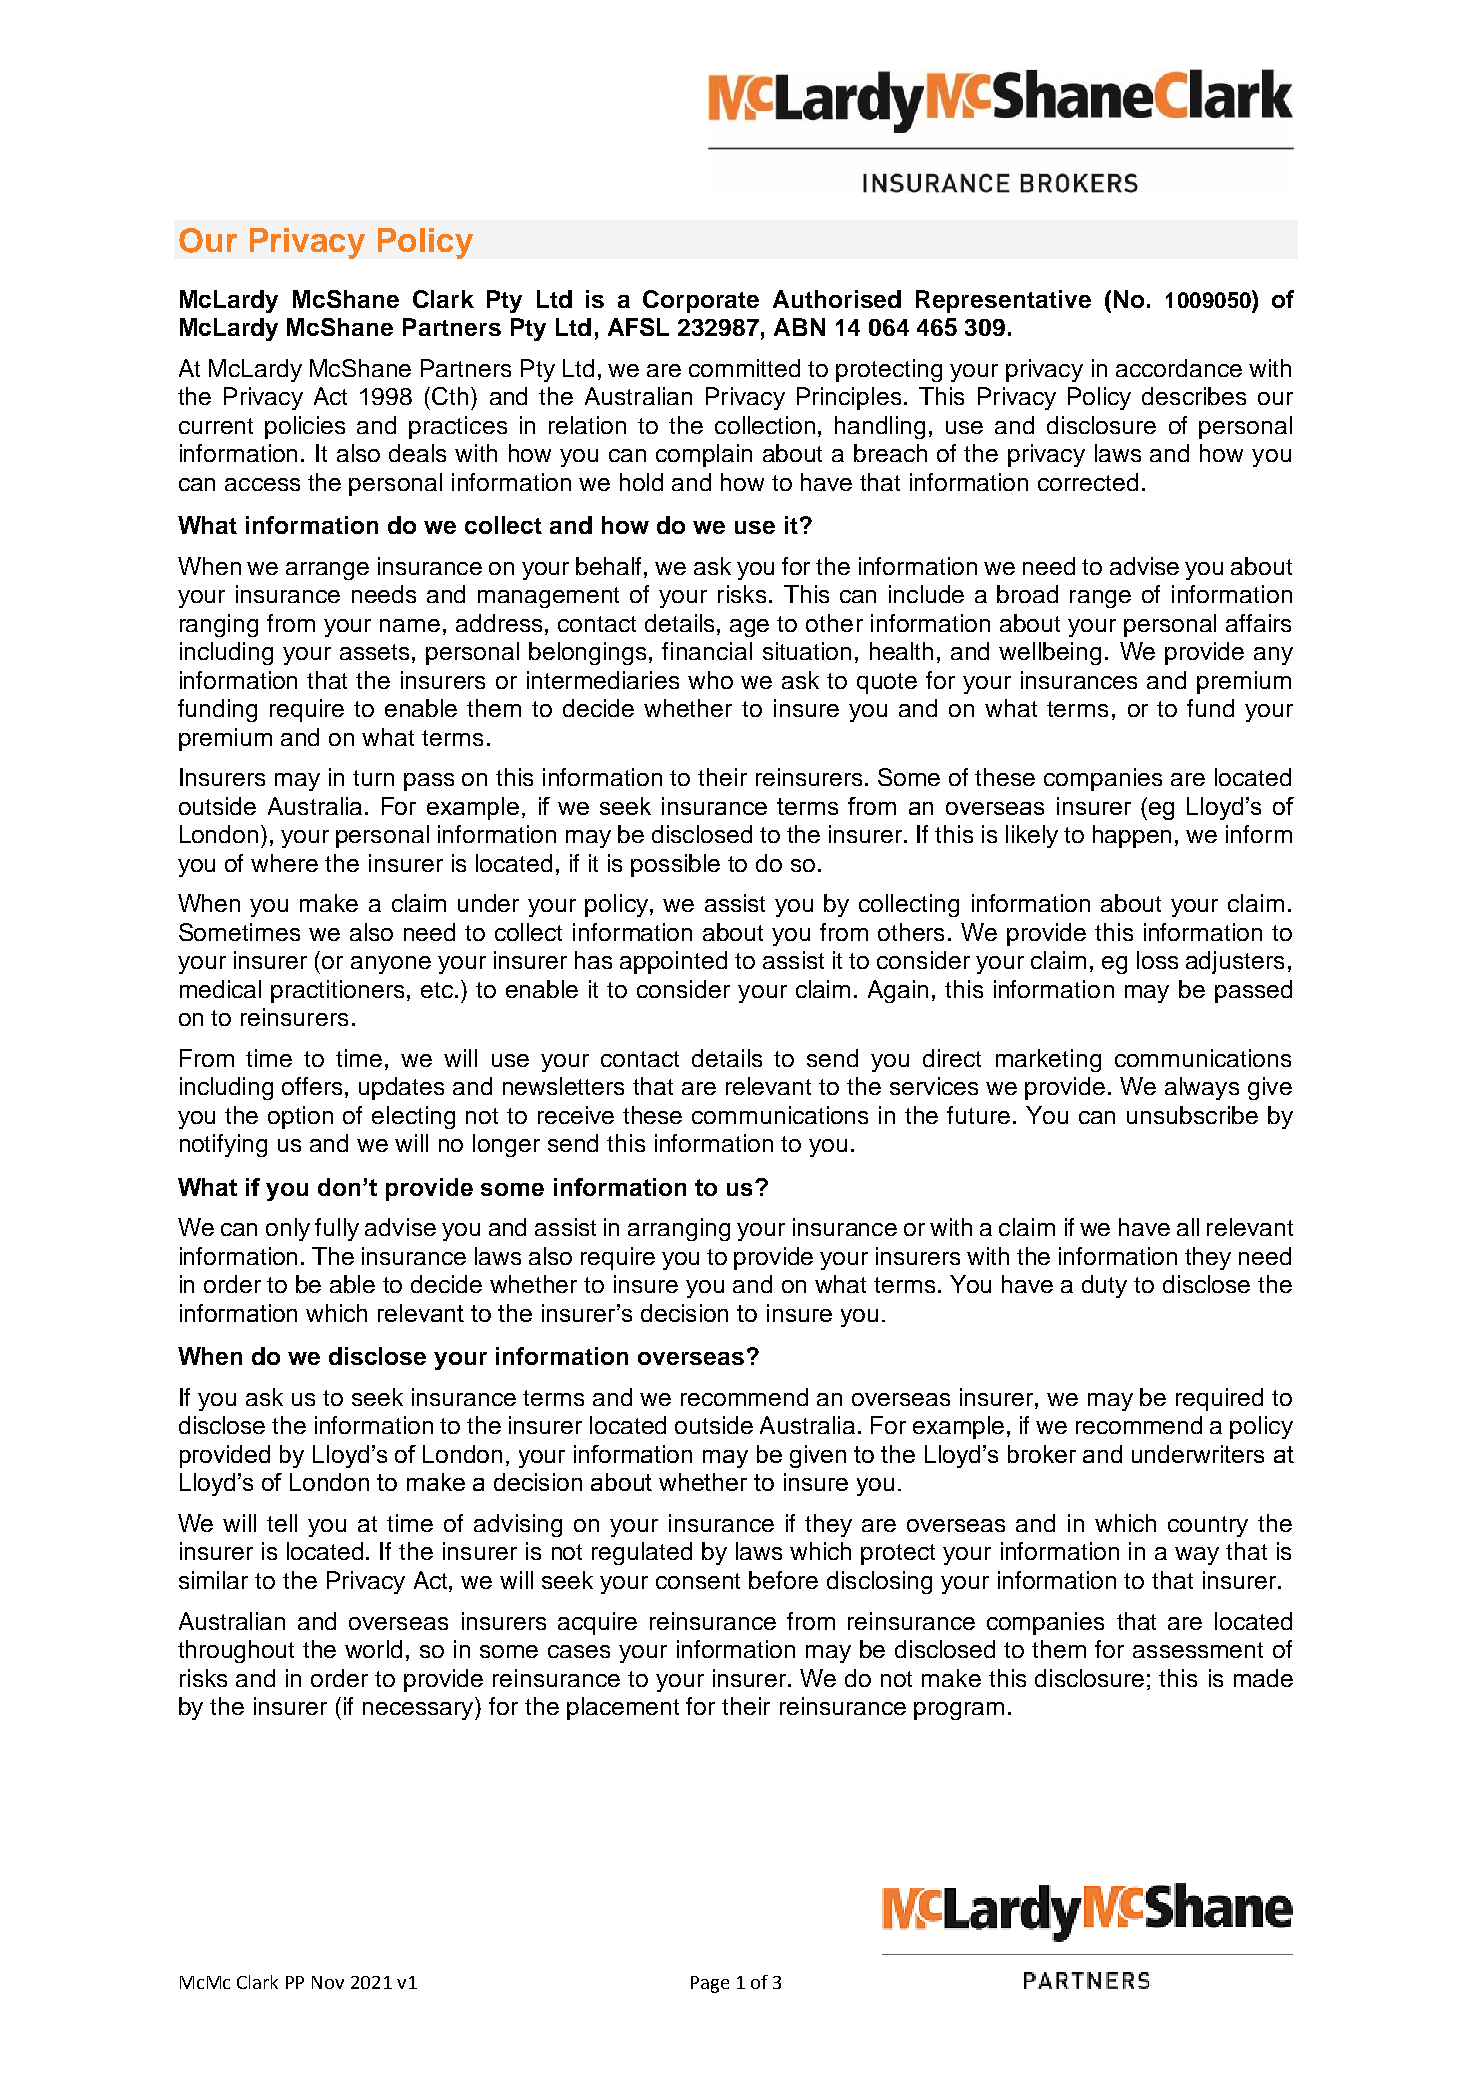  Describe the element at coordinates (1179, 368) in the page. I see `accordance` at that location.
